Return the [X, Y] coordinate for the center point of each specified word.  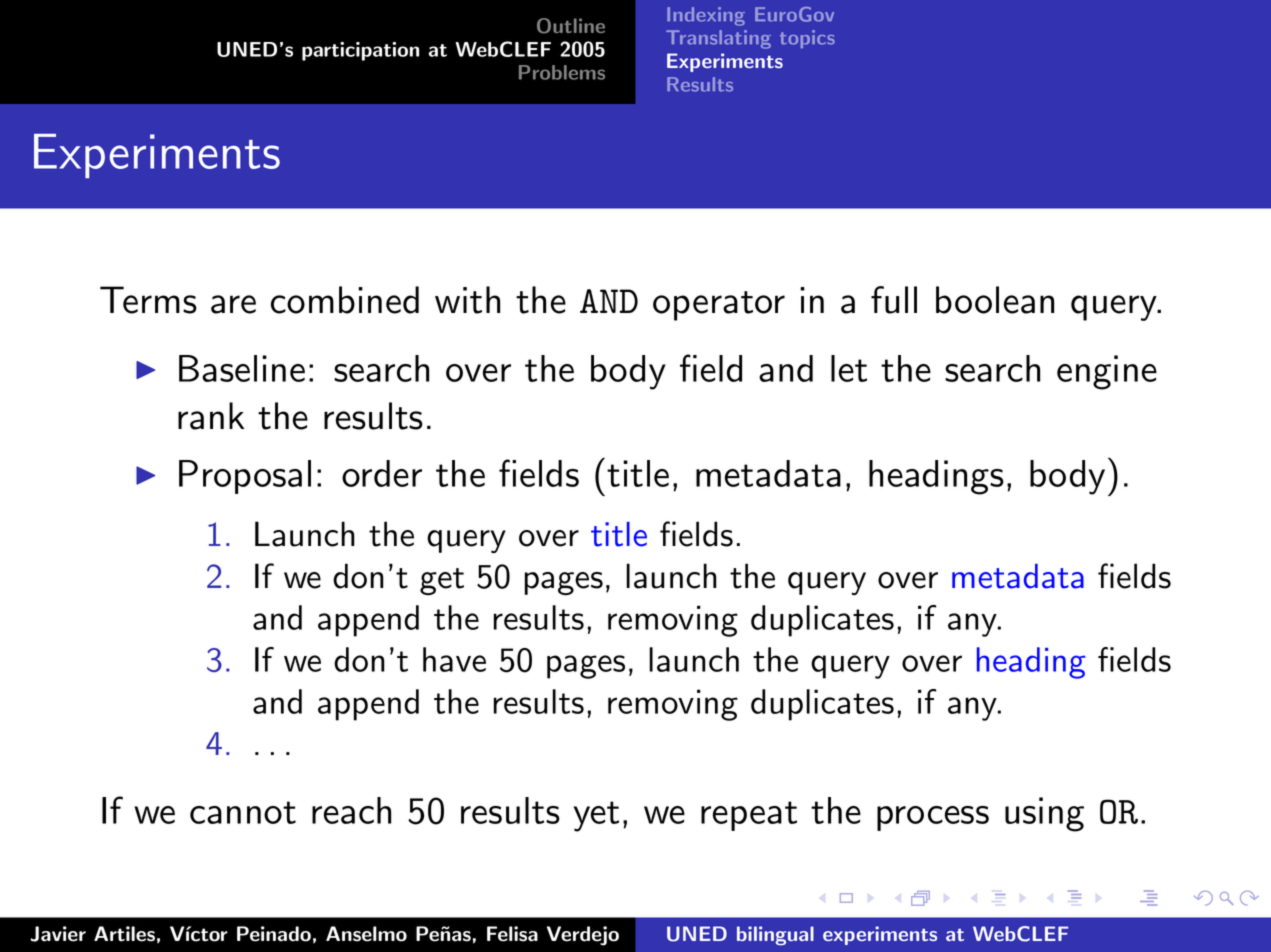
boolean [995, 300]
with [467, 300]
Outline [571, 26]
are [233, 304]
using [1044, 814]
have [454, 659]
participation [360, 51]
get [442, 581]
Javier [58, 934]
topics [807, 39]
